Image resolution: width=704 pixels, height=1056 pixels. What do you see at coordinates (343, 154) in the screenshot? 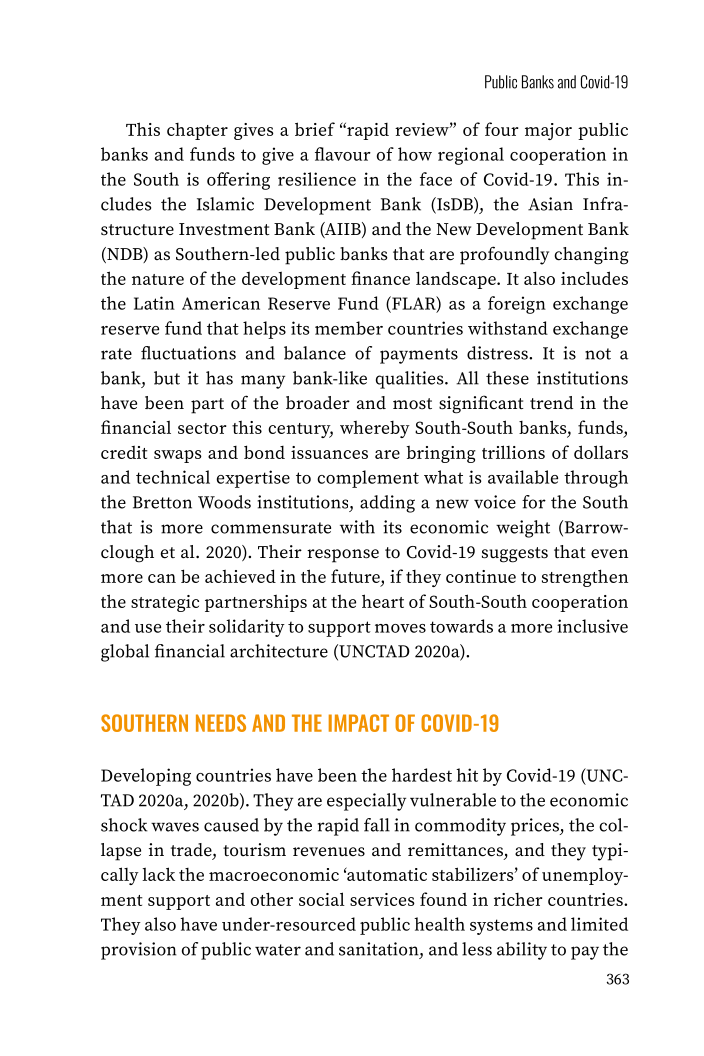
I see `flavour` at bounding box center [343, 154].
